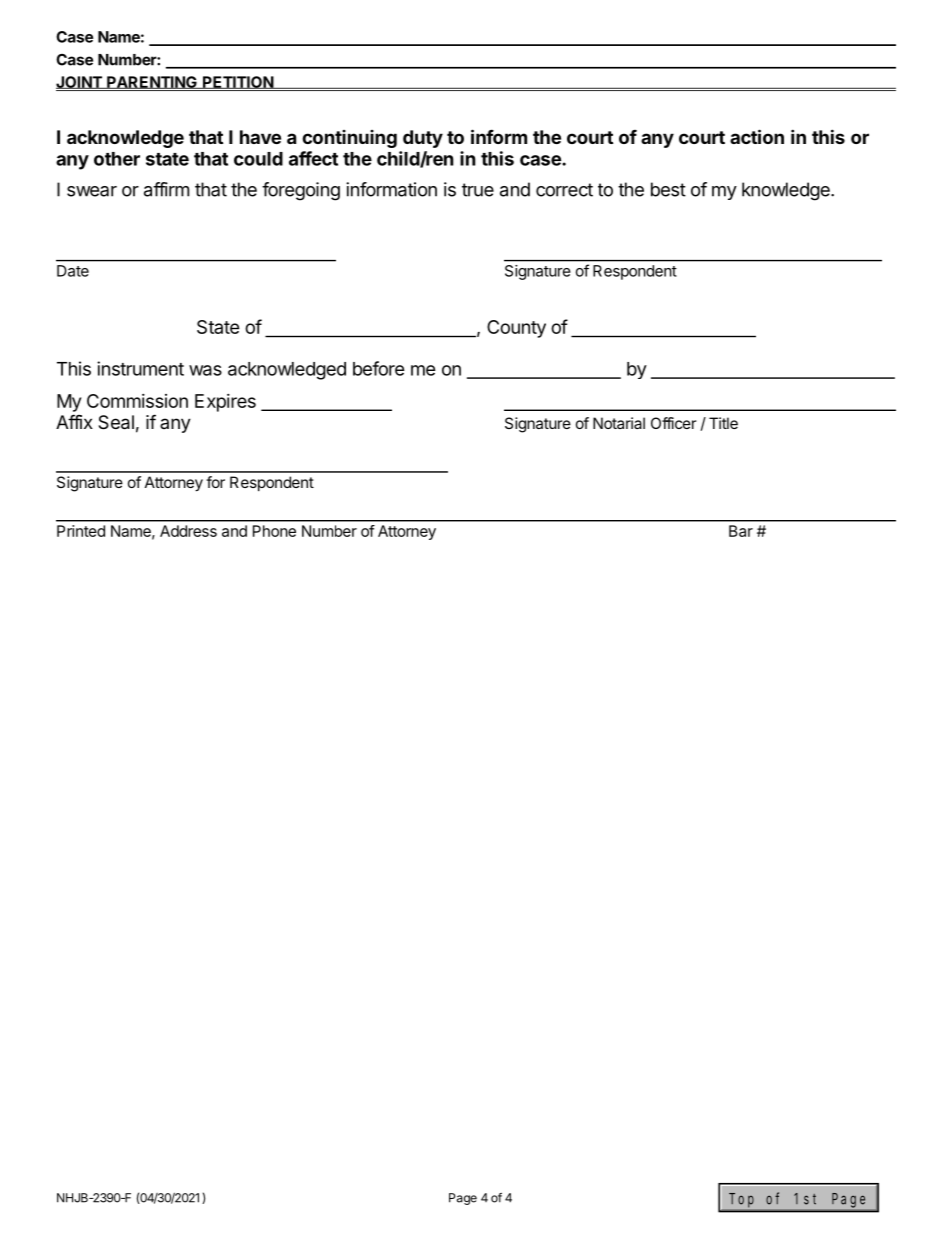  I want to click on best, so click(668, 189).
